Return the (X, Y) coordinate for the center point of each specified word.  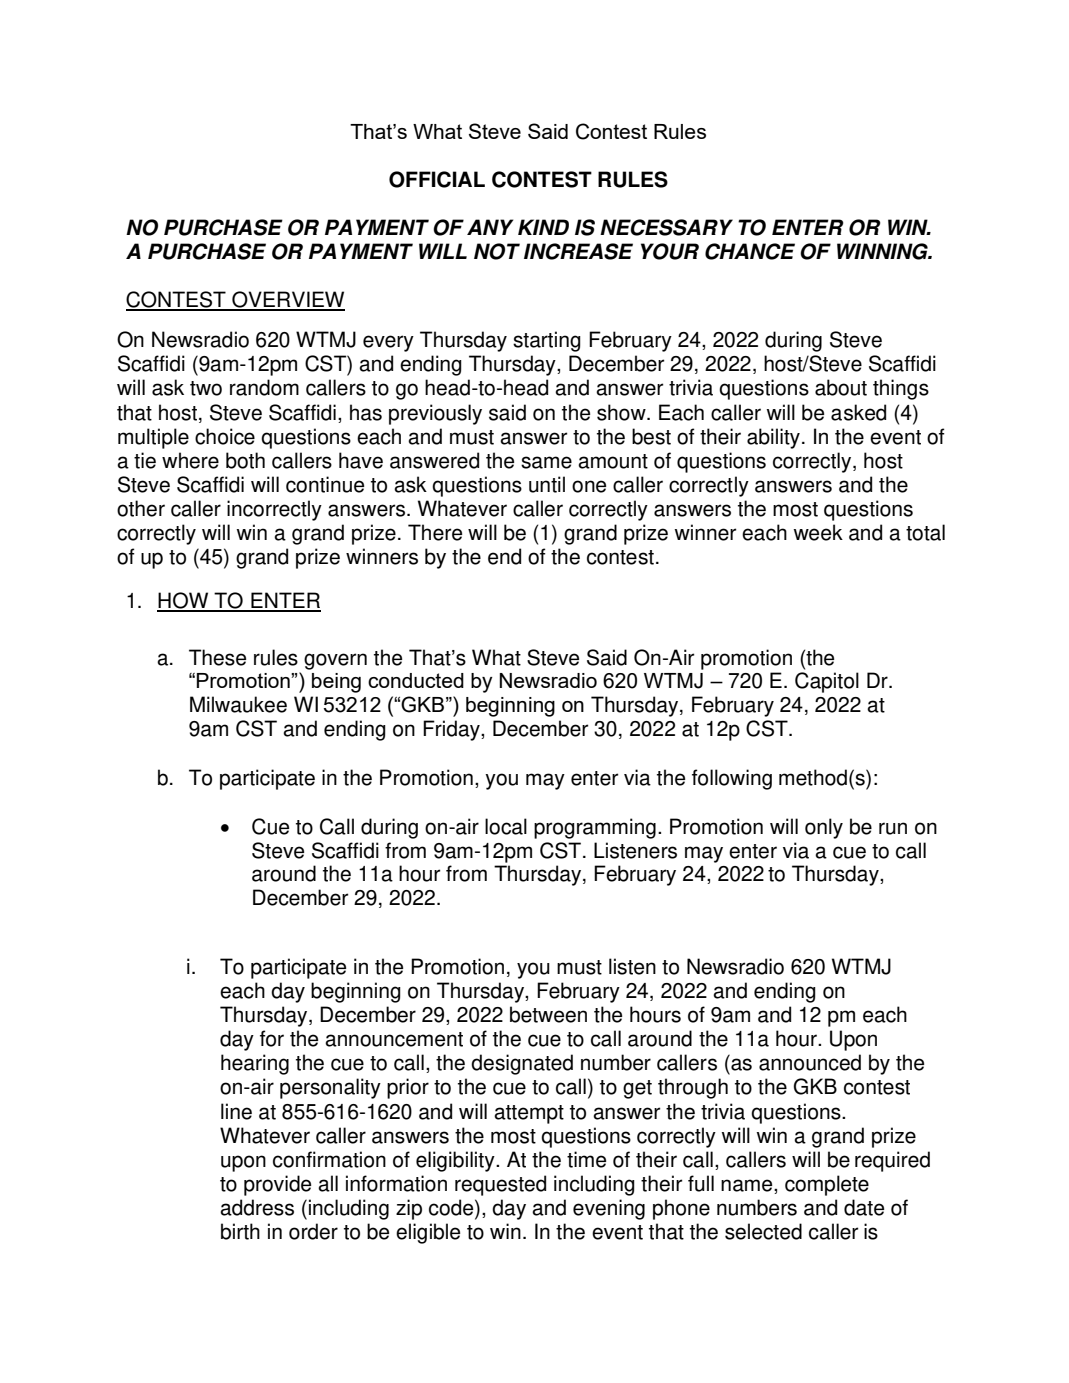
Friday (452, 730)
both (245, 460)
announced (810, 1062)
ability (773, 438)
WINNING (883, 251)
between (548, 1014)
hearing (255, 1064)
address (257, 1207)
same (546, 462)
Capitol (827, 682)
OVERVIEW (287, 300)
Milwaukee (238, 704)
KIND (543, 227)
